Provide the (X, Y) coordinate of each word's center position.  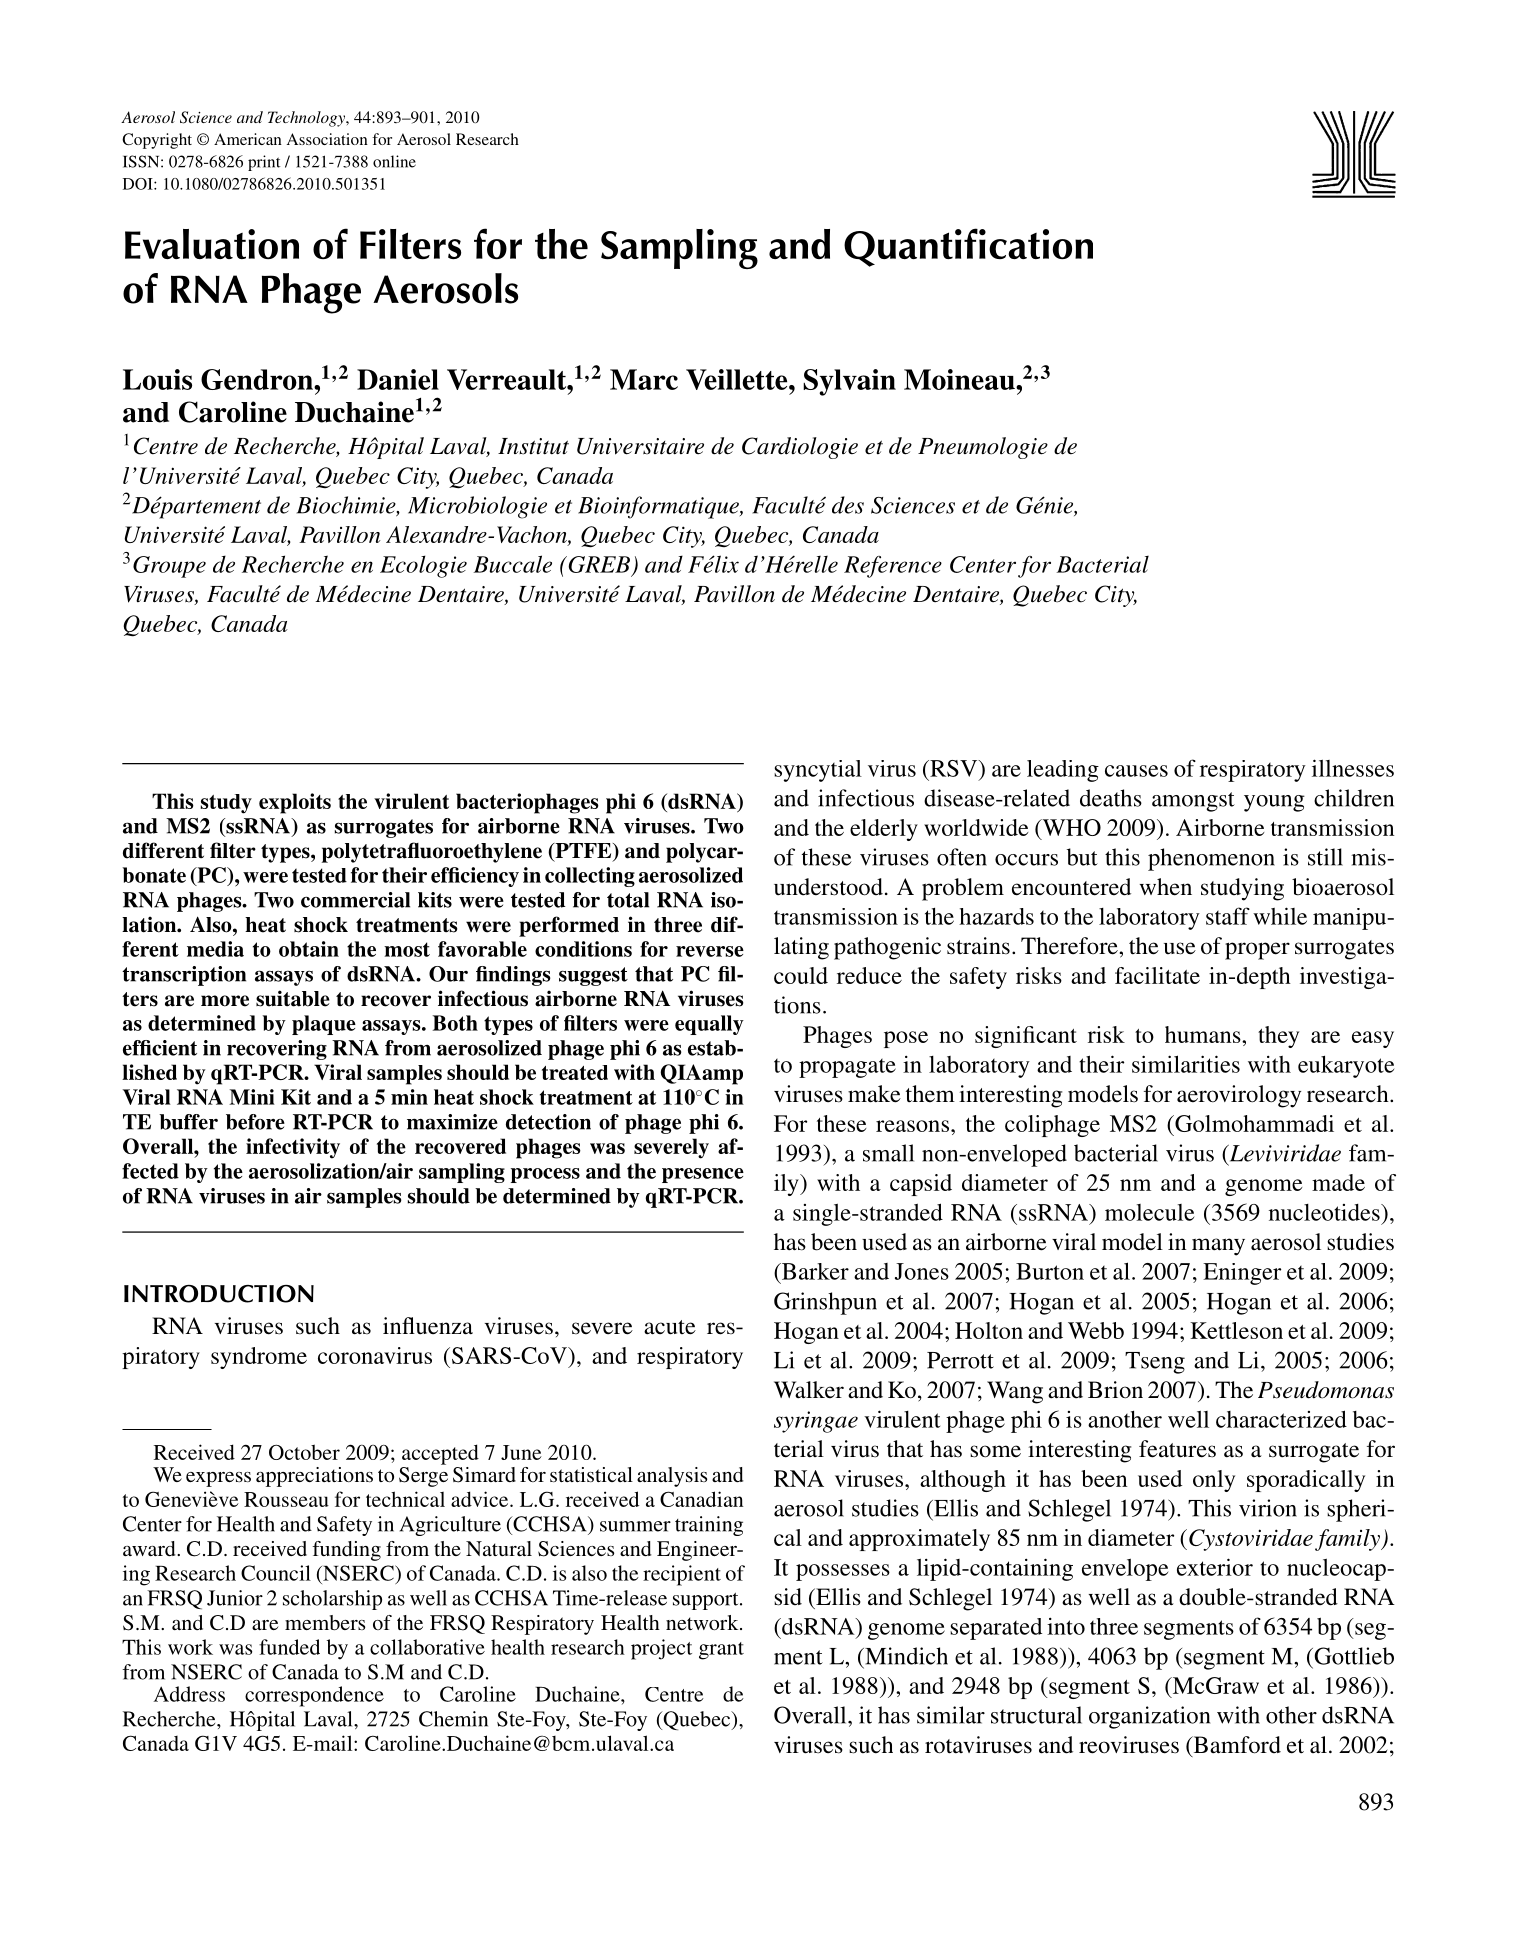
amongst (1193, 802)
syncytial (818, 771)
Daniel (398, 379)
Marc (644, 379)
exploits (295, 803)
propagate (847, 1068)
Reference (893, 567)
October (304, 1452)
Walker (809, 1390)
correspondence (314, 1696)
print (264, 163)
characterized (1281, 1419)
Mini (252, 1097)
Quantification (968, 247)
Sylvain (849, 382)
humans (1204, 1034)
